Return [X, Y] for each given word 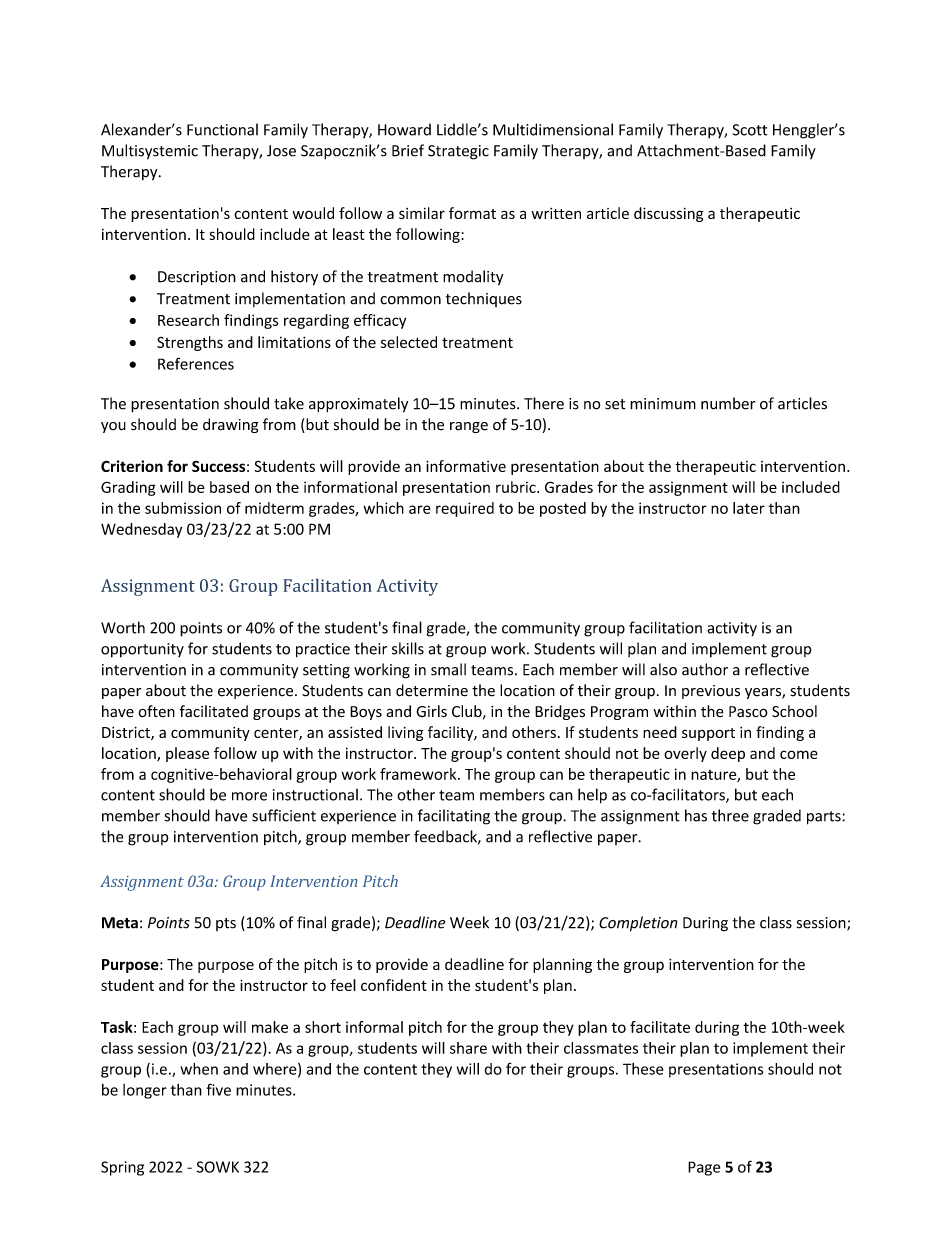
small [448, 669]
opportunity [142, 650]
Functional [222, 129]
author [705, 669]
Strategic [458, 152]
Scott [750, 130]
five [218, 1089]
